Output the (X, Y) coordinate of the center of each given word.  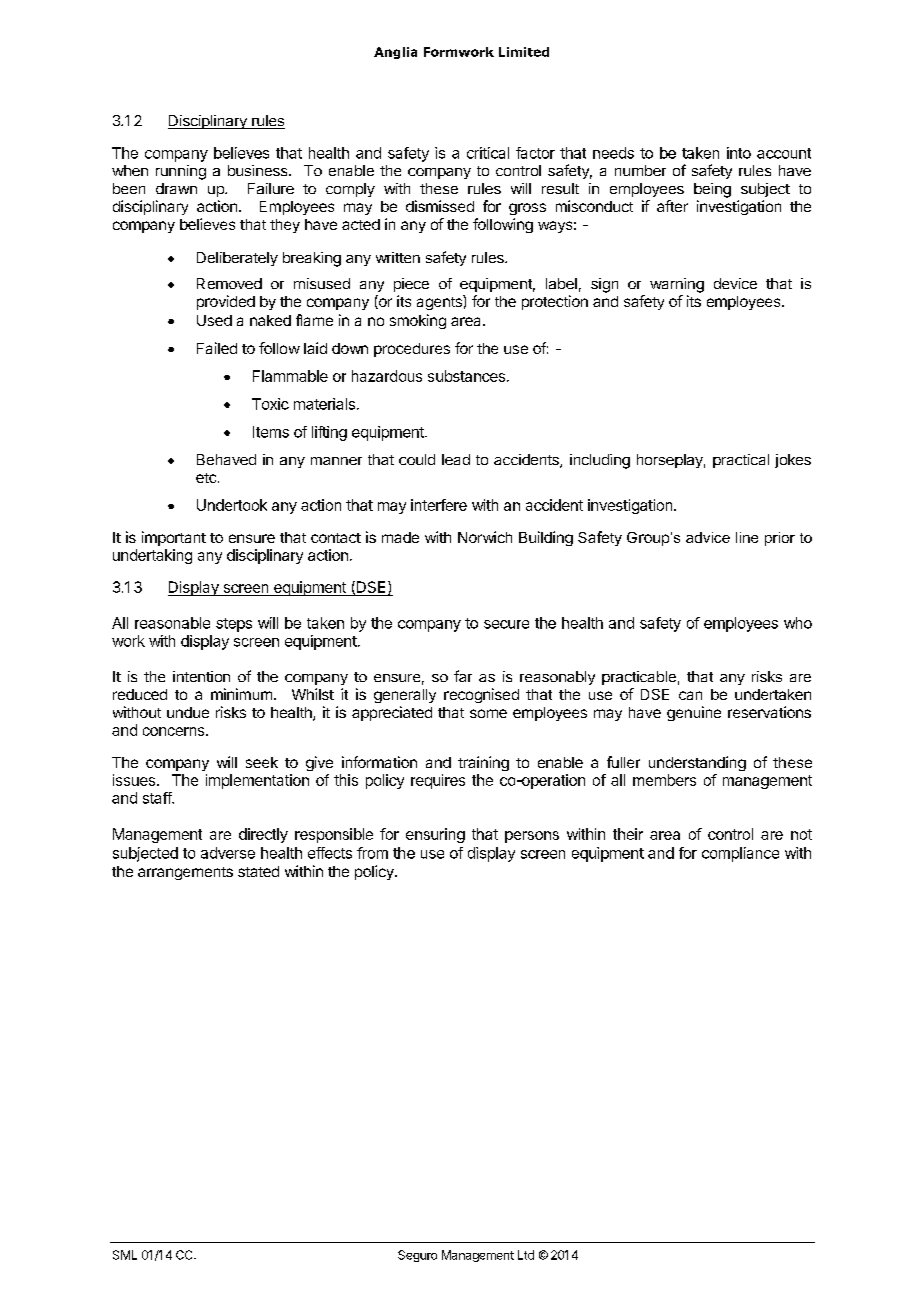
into (739, 153)
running (181, 172)
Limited (524, 52)
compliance (740, 854)
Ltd (526, 1255)
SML (125, 1255)
